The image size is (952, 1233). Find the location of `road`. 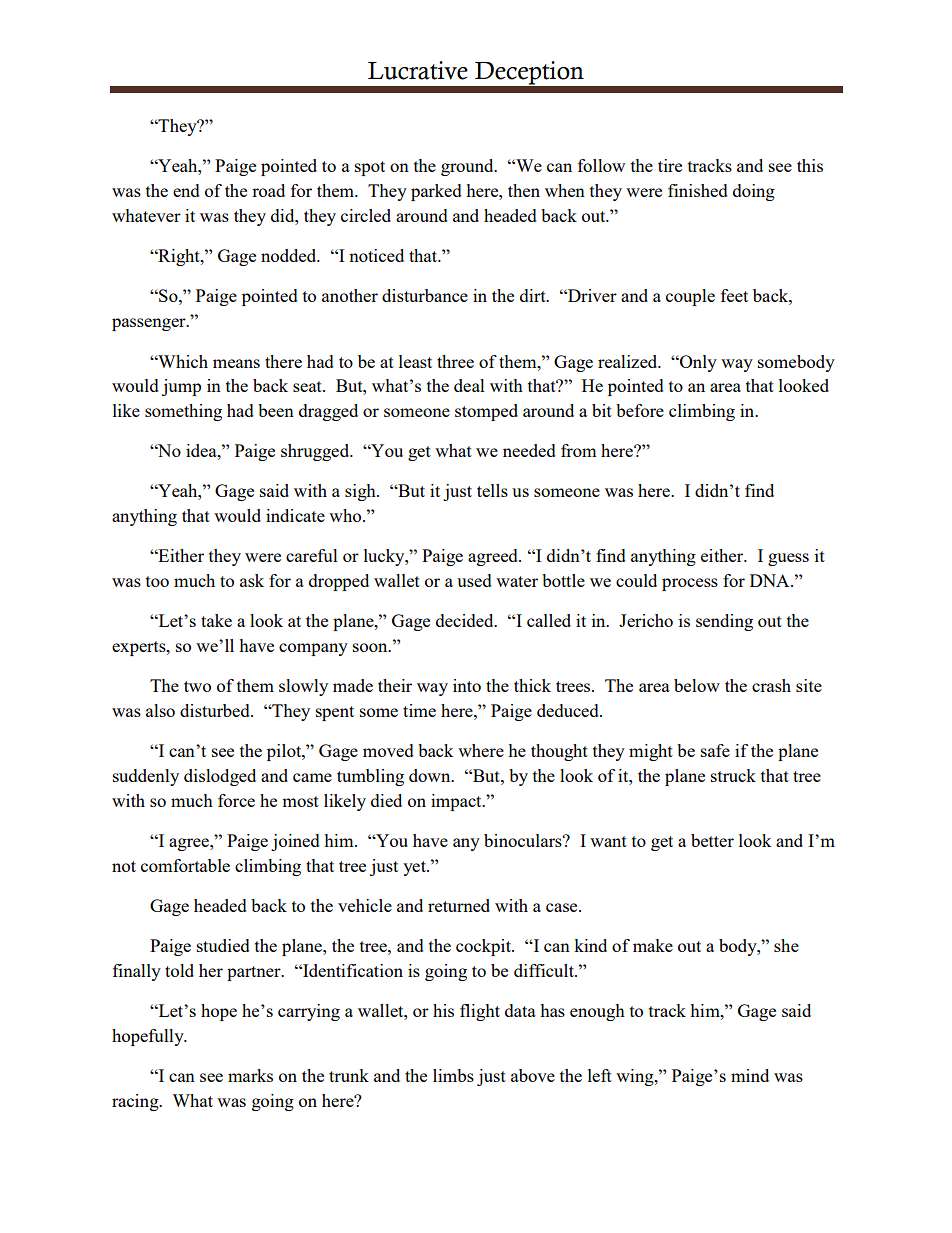

road is located at coordinates (268, 190).
